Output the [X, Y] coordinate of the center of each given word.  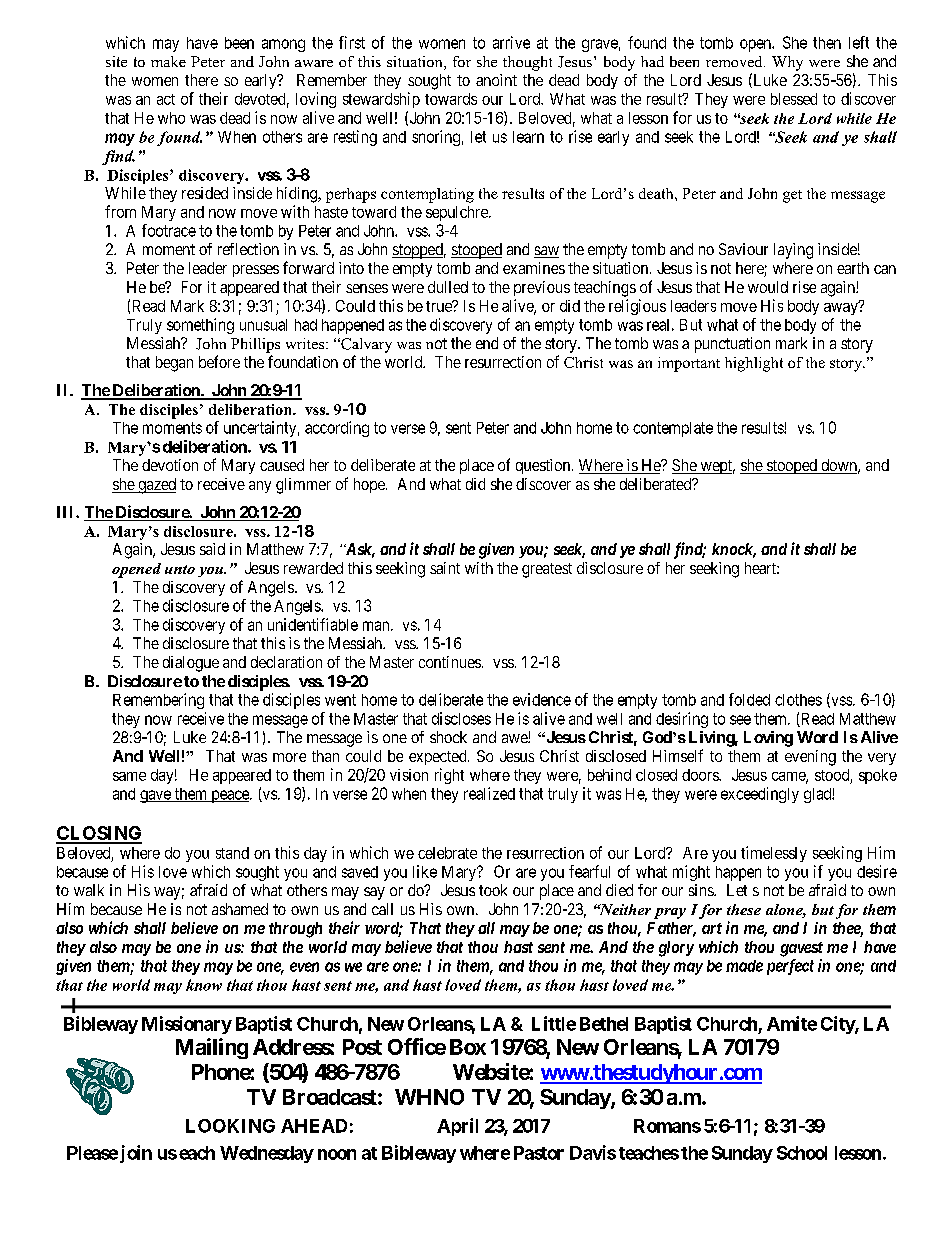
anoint [496, 80]
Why [787, 63]
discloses [461, 718]
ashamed [240, 909]
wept [716, 467]
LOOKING [230, 1126]
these [744, 909]
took [493, 890]
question [544, 466]
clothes [798, 700]
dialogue [191, 664]
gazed [156, 486]
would [768, 287]
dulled [448, 287]
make [168, 61]
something [200, 326]
